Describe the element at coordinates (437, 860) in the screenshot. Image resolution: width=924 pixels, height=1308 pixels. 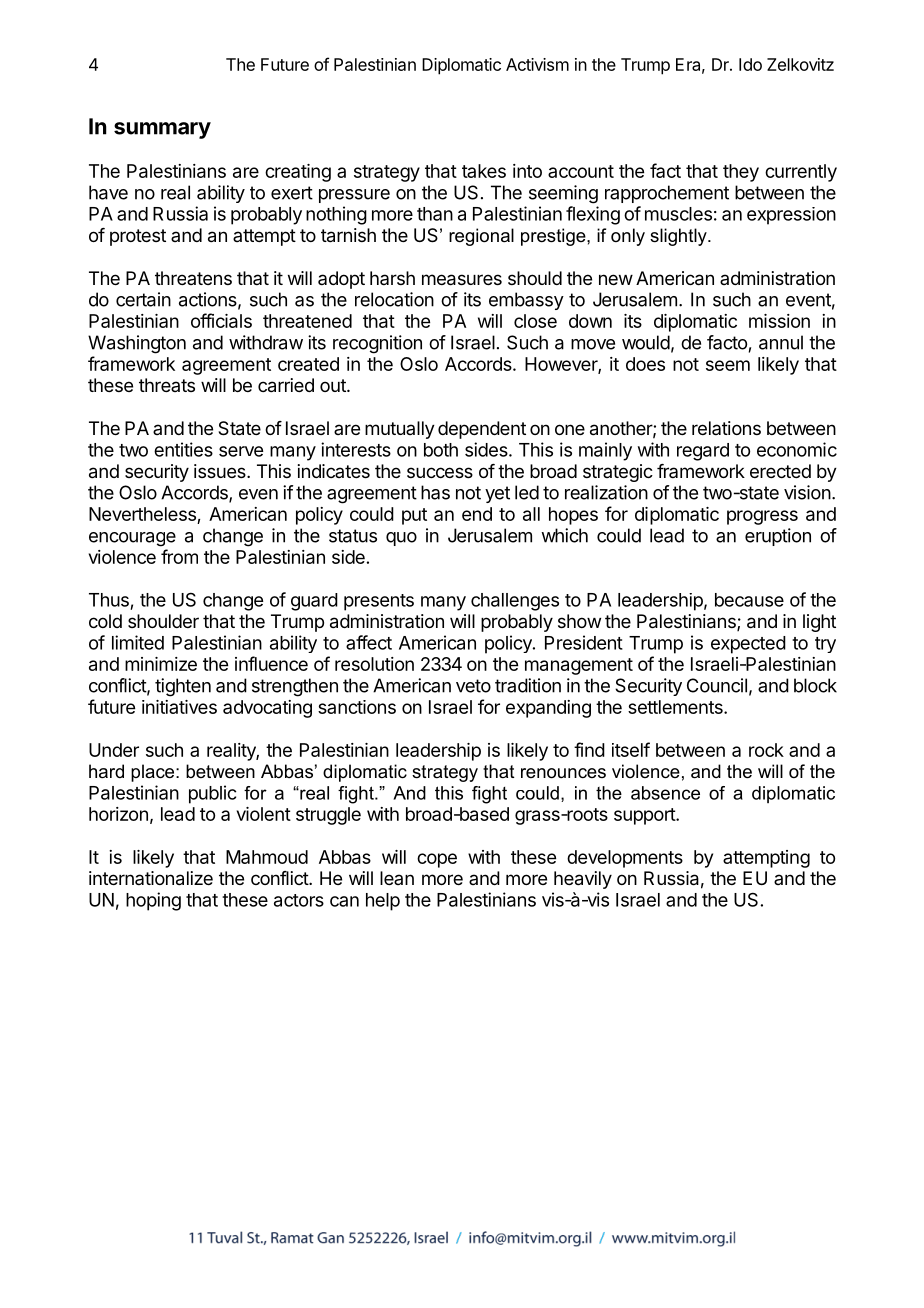
I see `cope` at that location.
